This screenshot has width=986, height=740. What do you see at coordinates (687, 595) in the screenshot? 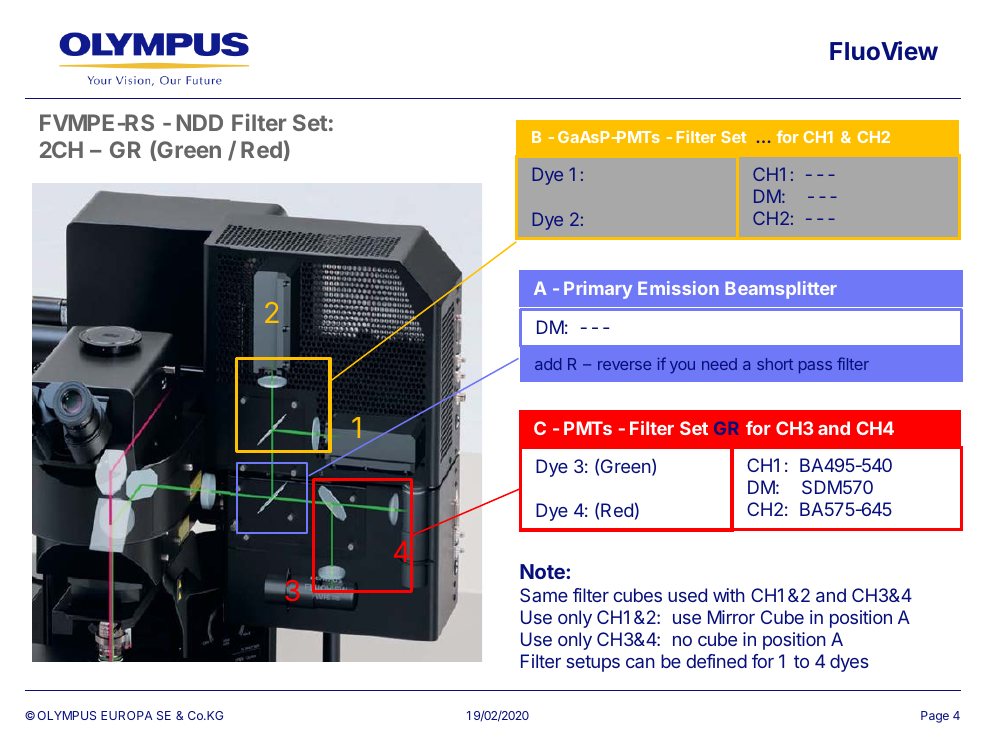
I see `used` at bounding box center [687, 595].
